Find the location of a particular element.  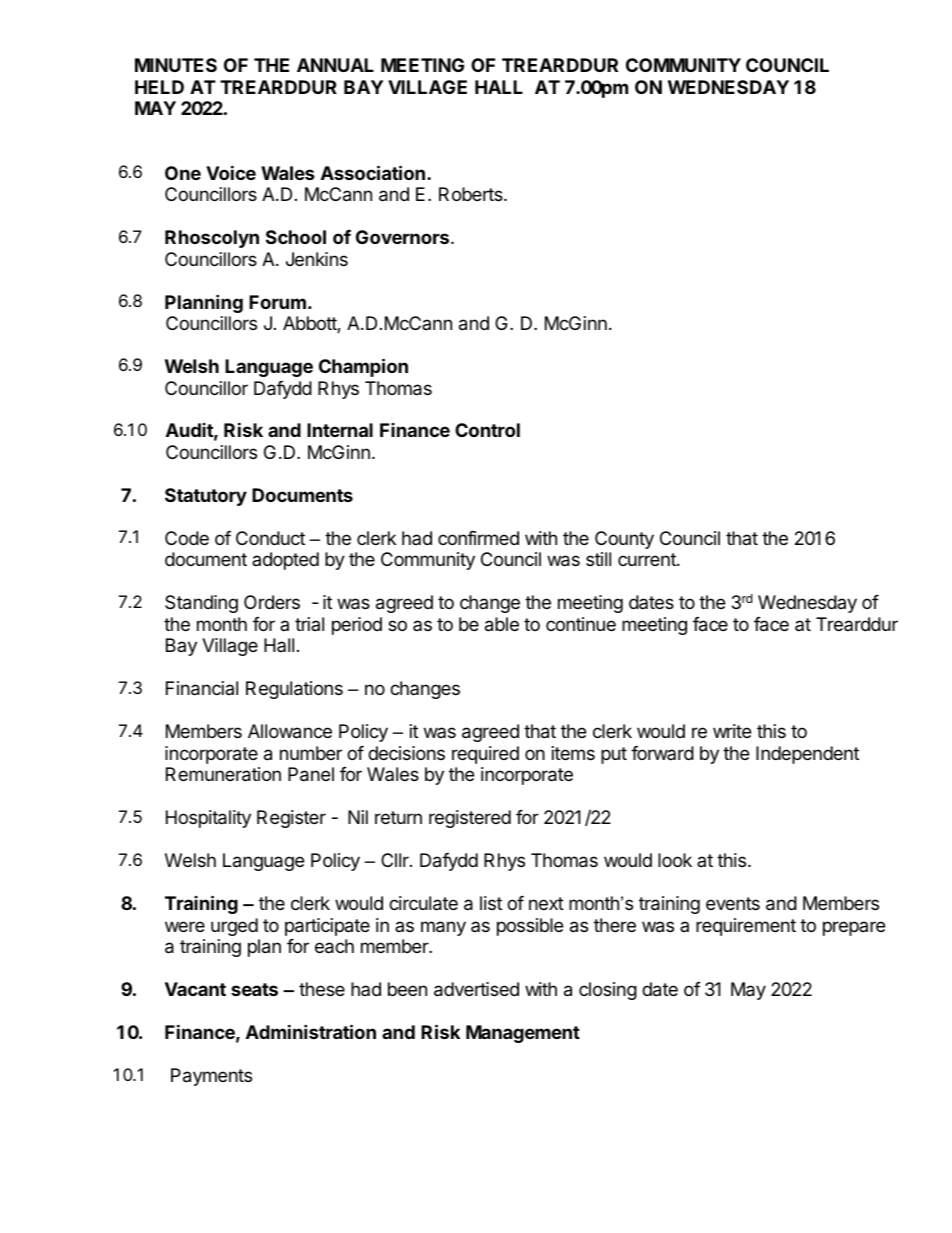

able is located at coordinates (502, 624).
